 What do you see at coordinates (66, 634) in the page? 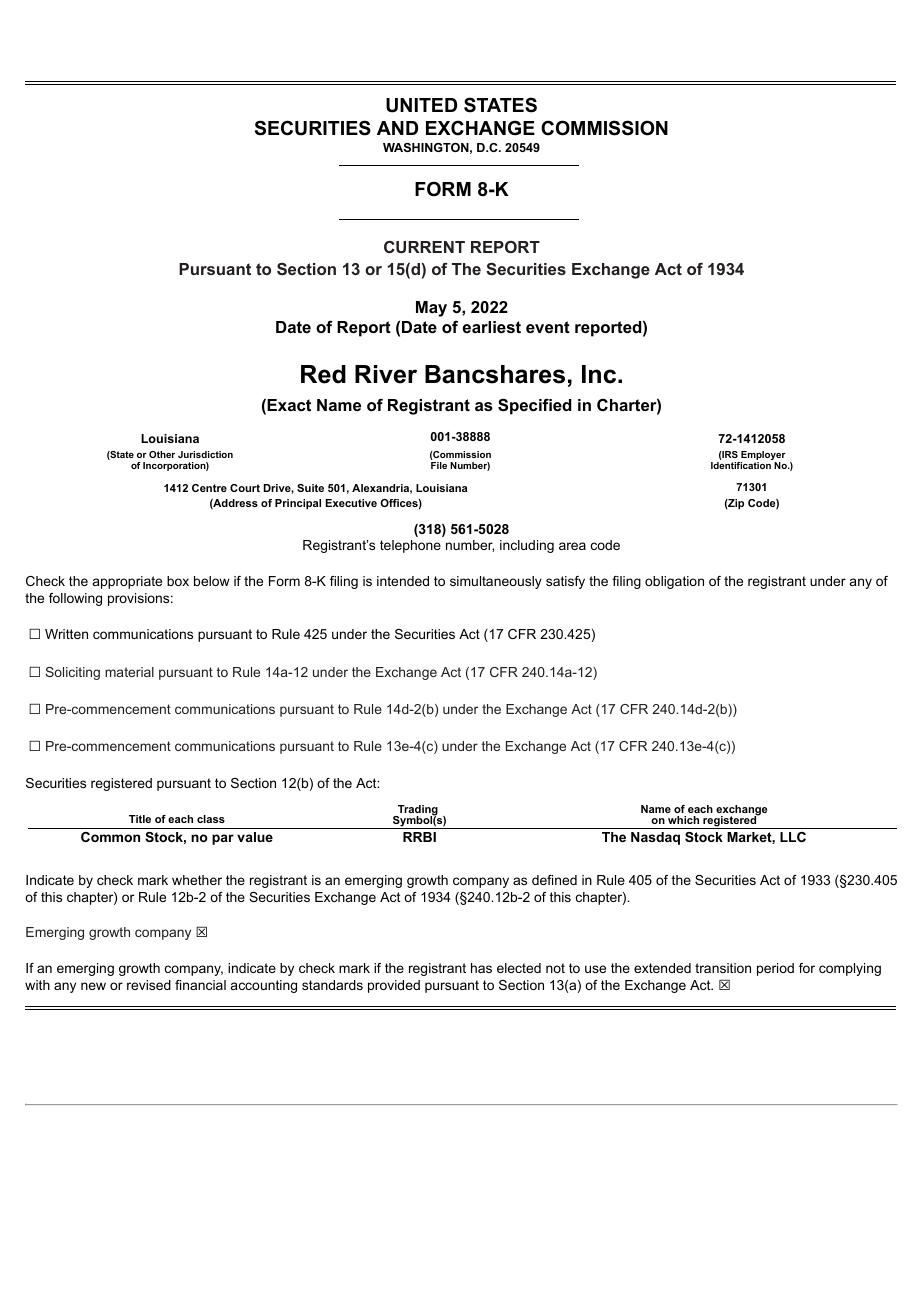
I see `Written` at bounding box center [66, 634].
